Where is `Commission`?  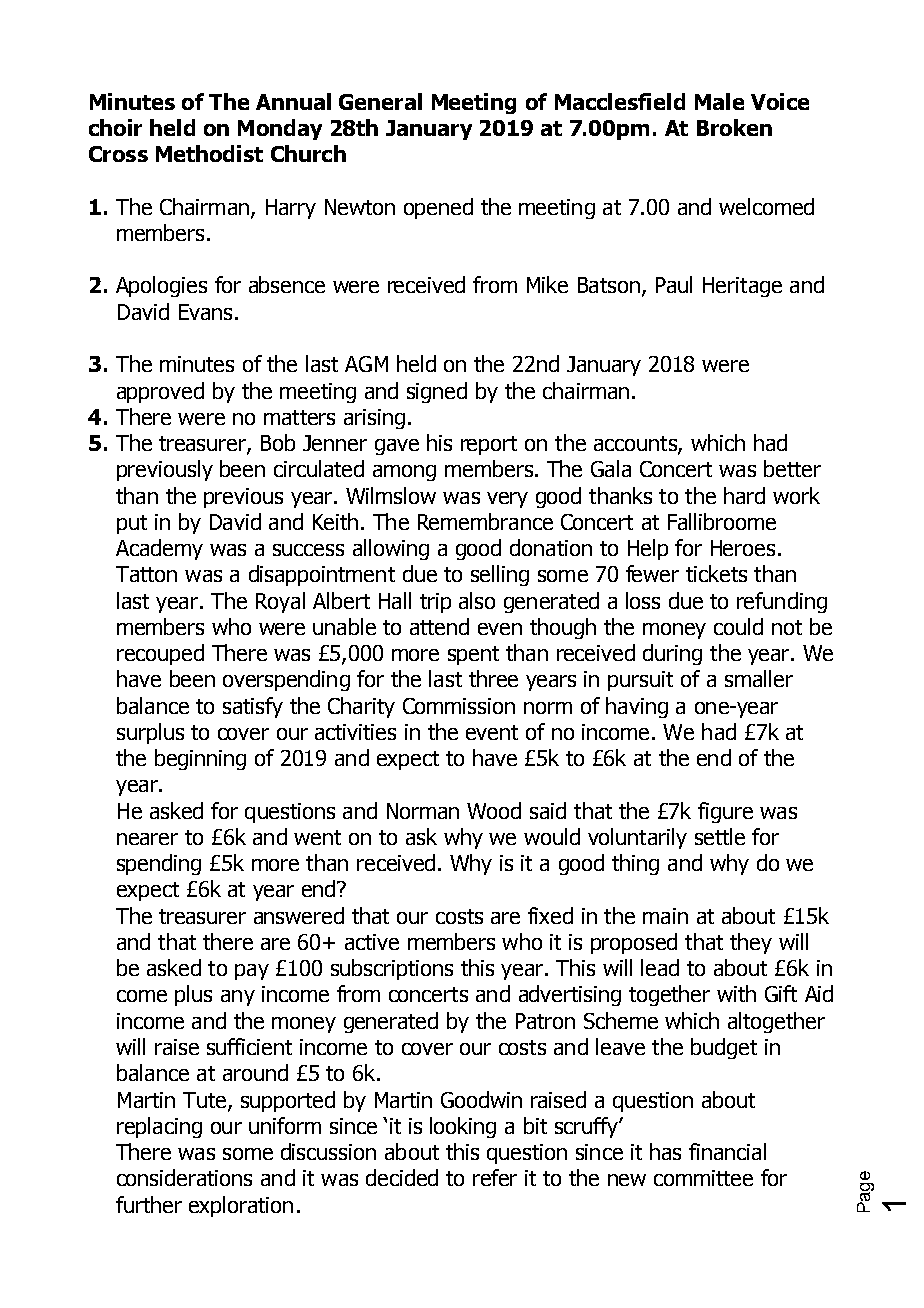 Commission is located at coordinates (459, 706).
